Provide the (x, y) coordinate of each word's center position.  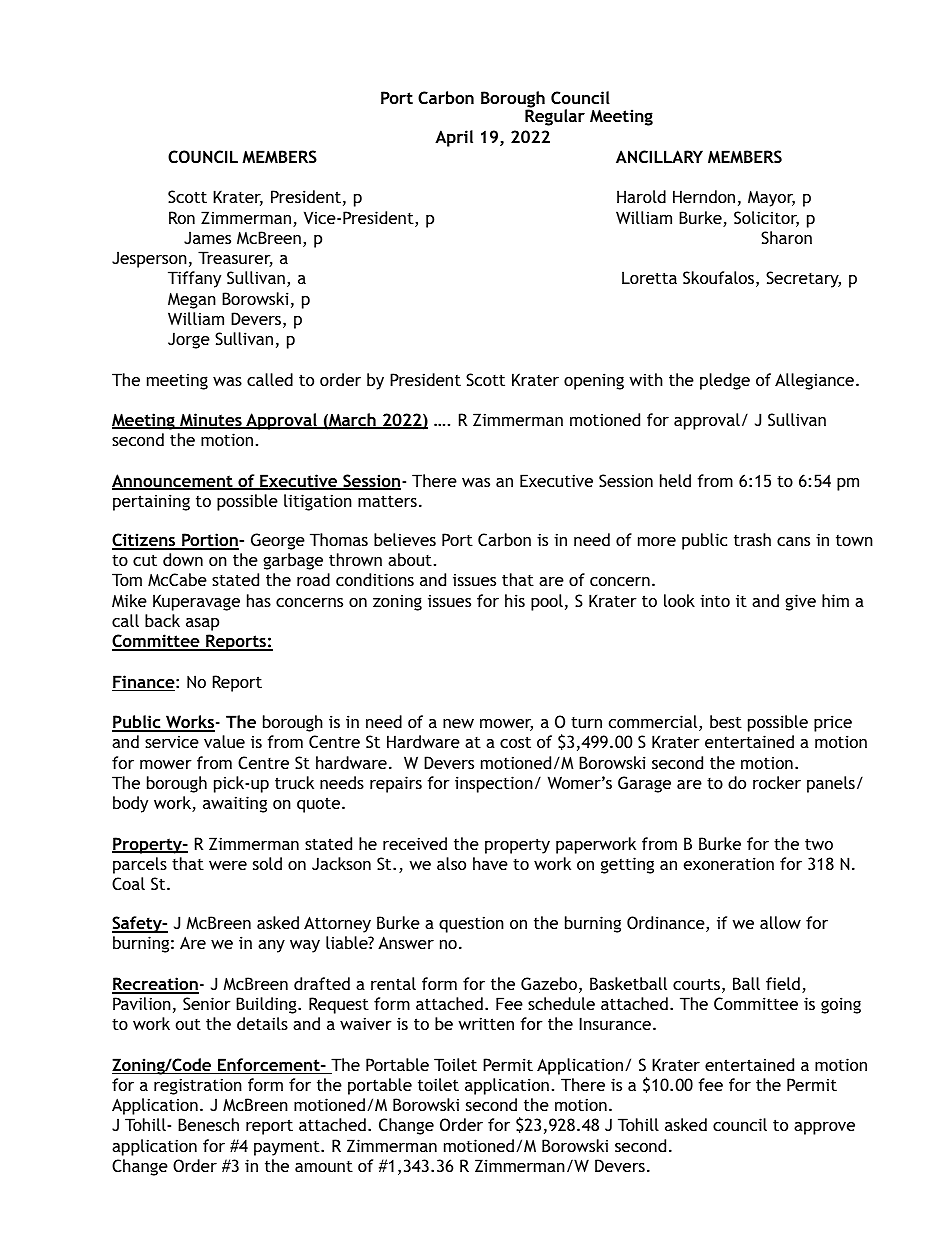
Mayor (771, 198)
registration (198, 1086)
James (207, 237)
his (515, 600)
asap (202, 624)
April (454, 138)
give (800, 602)
